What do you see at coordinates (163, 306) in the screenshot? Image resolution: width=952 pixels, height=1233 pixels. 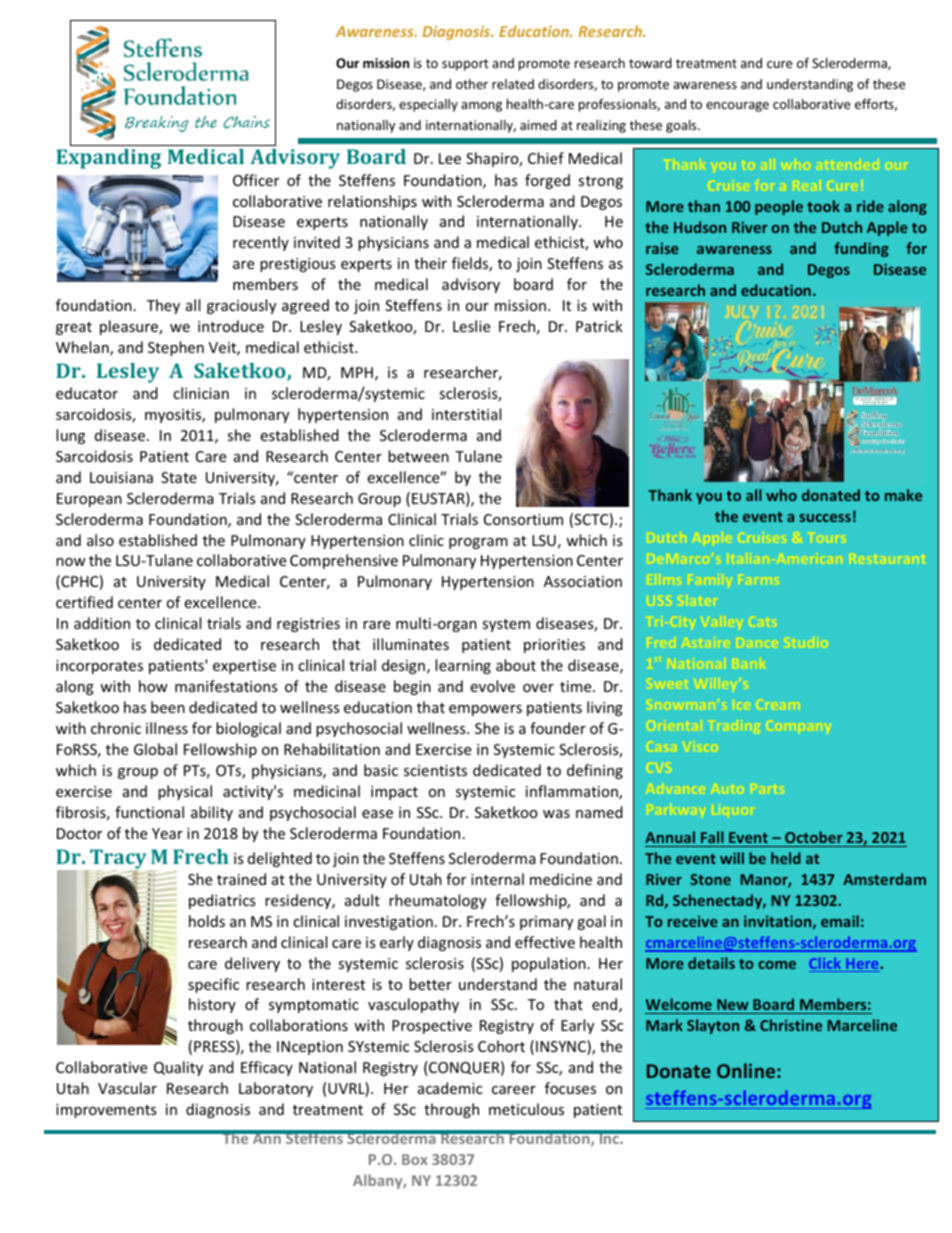 I see `They` at bounding box center [163, 306].
